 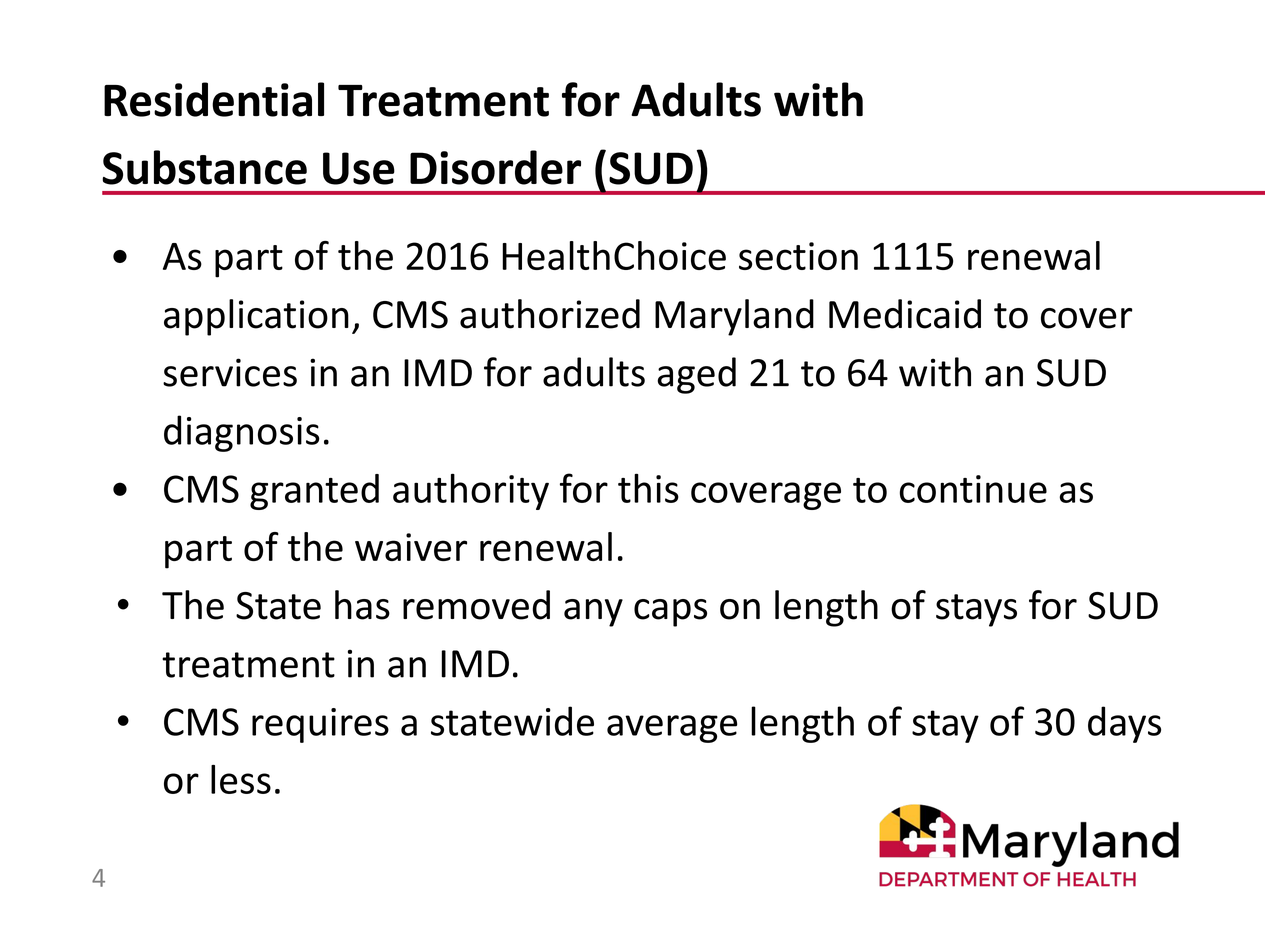 I want to click on section, so click(x=798, y=256).
